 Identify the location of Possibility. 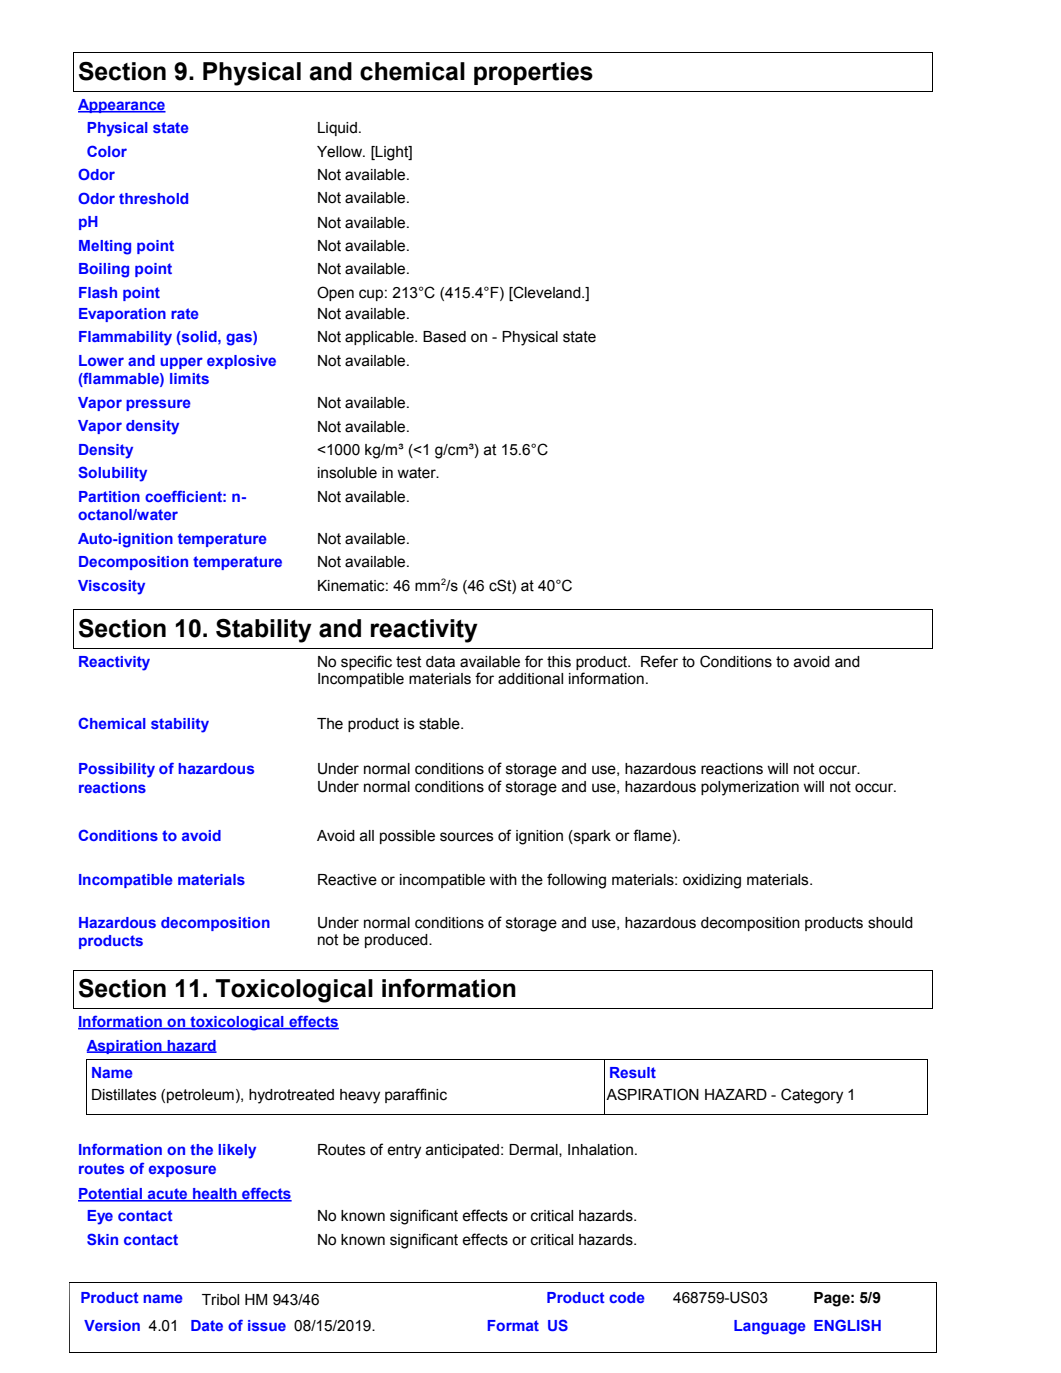
(117, 770).
